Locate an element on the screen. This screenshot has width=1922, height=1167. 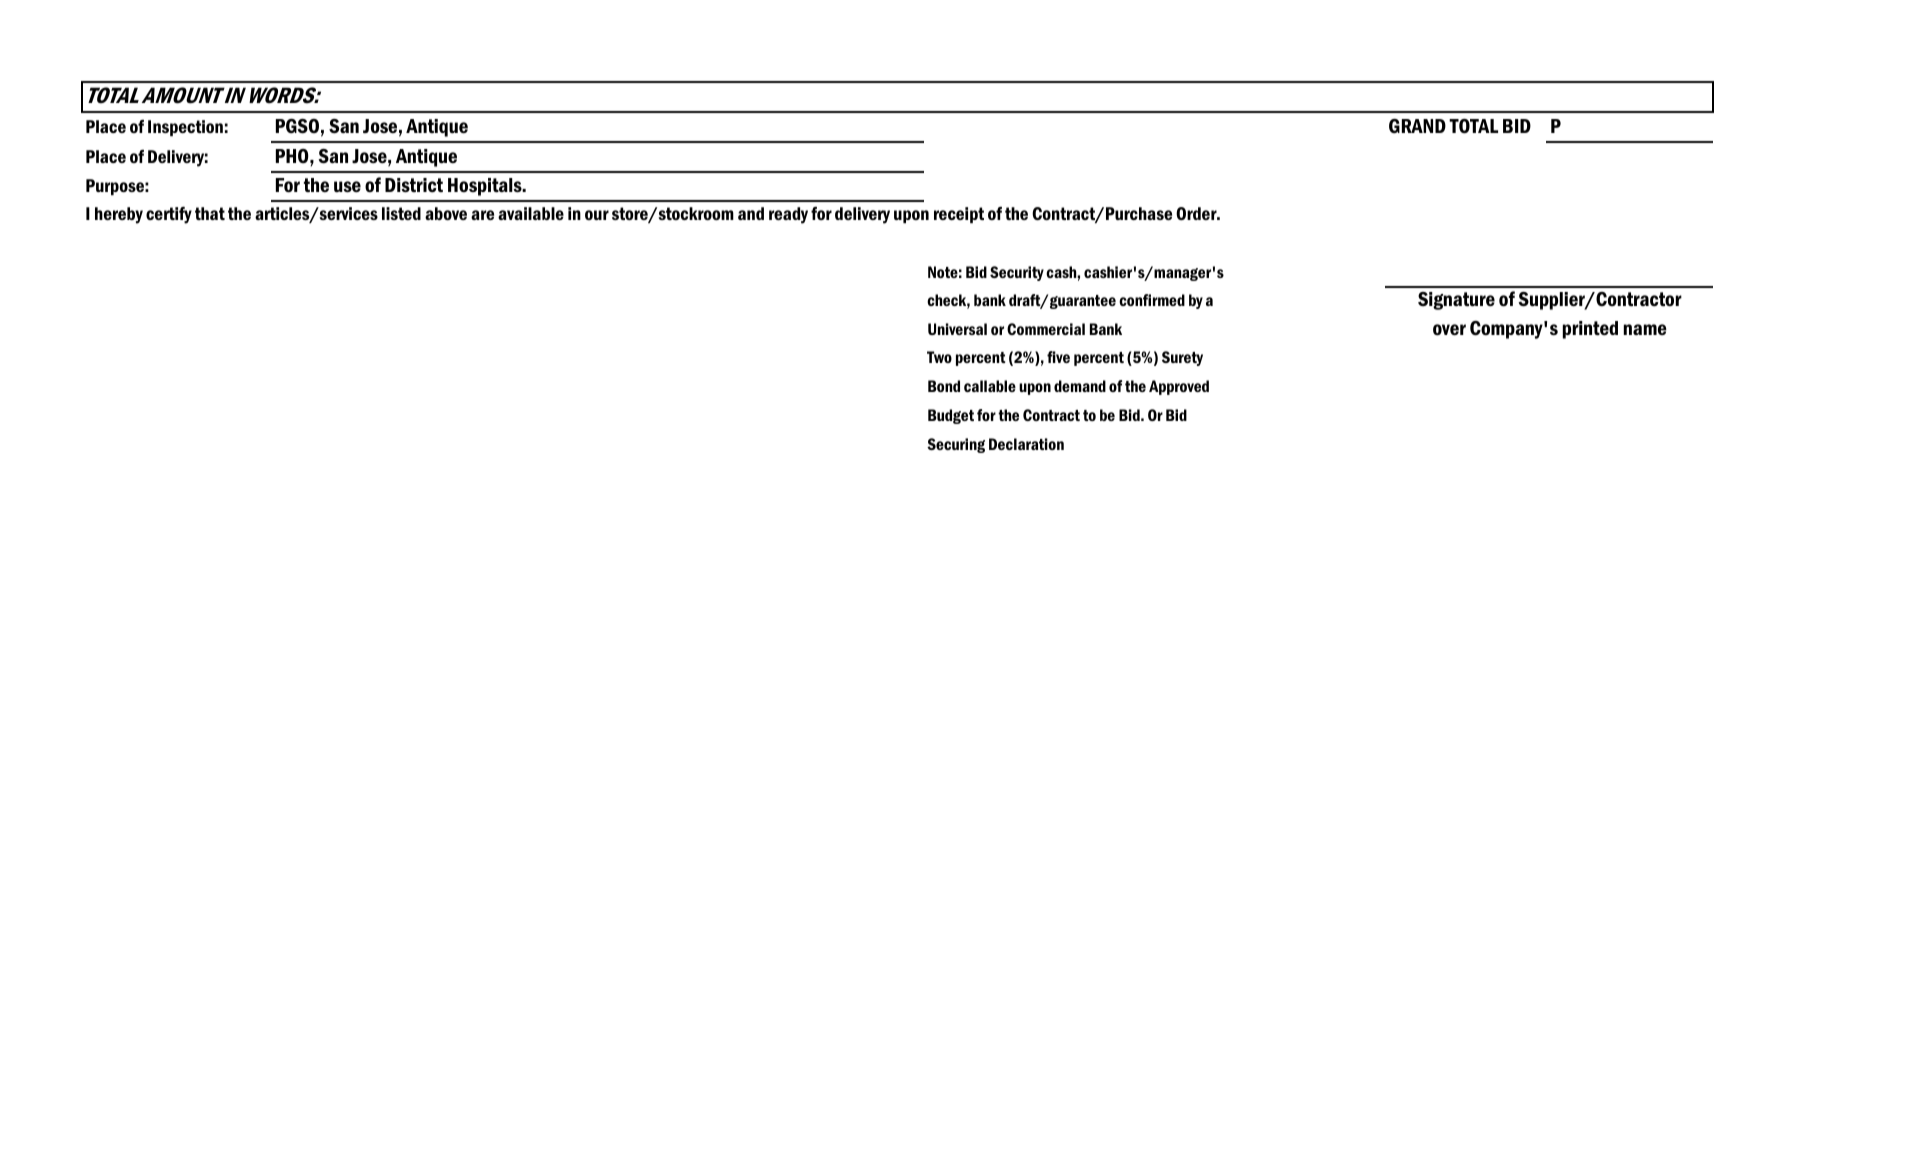
callable is located at coordinates (990, 386).
